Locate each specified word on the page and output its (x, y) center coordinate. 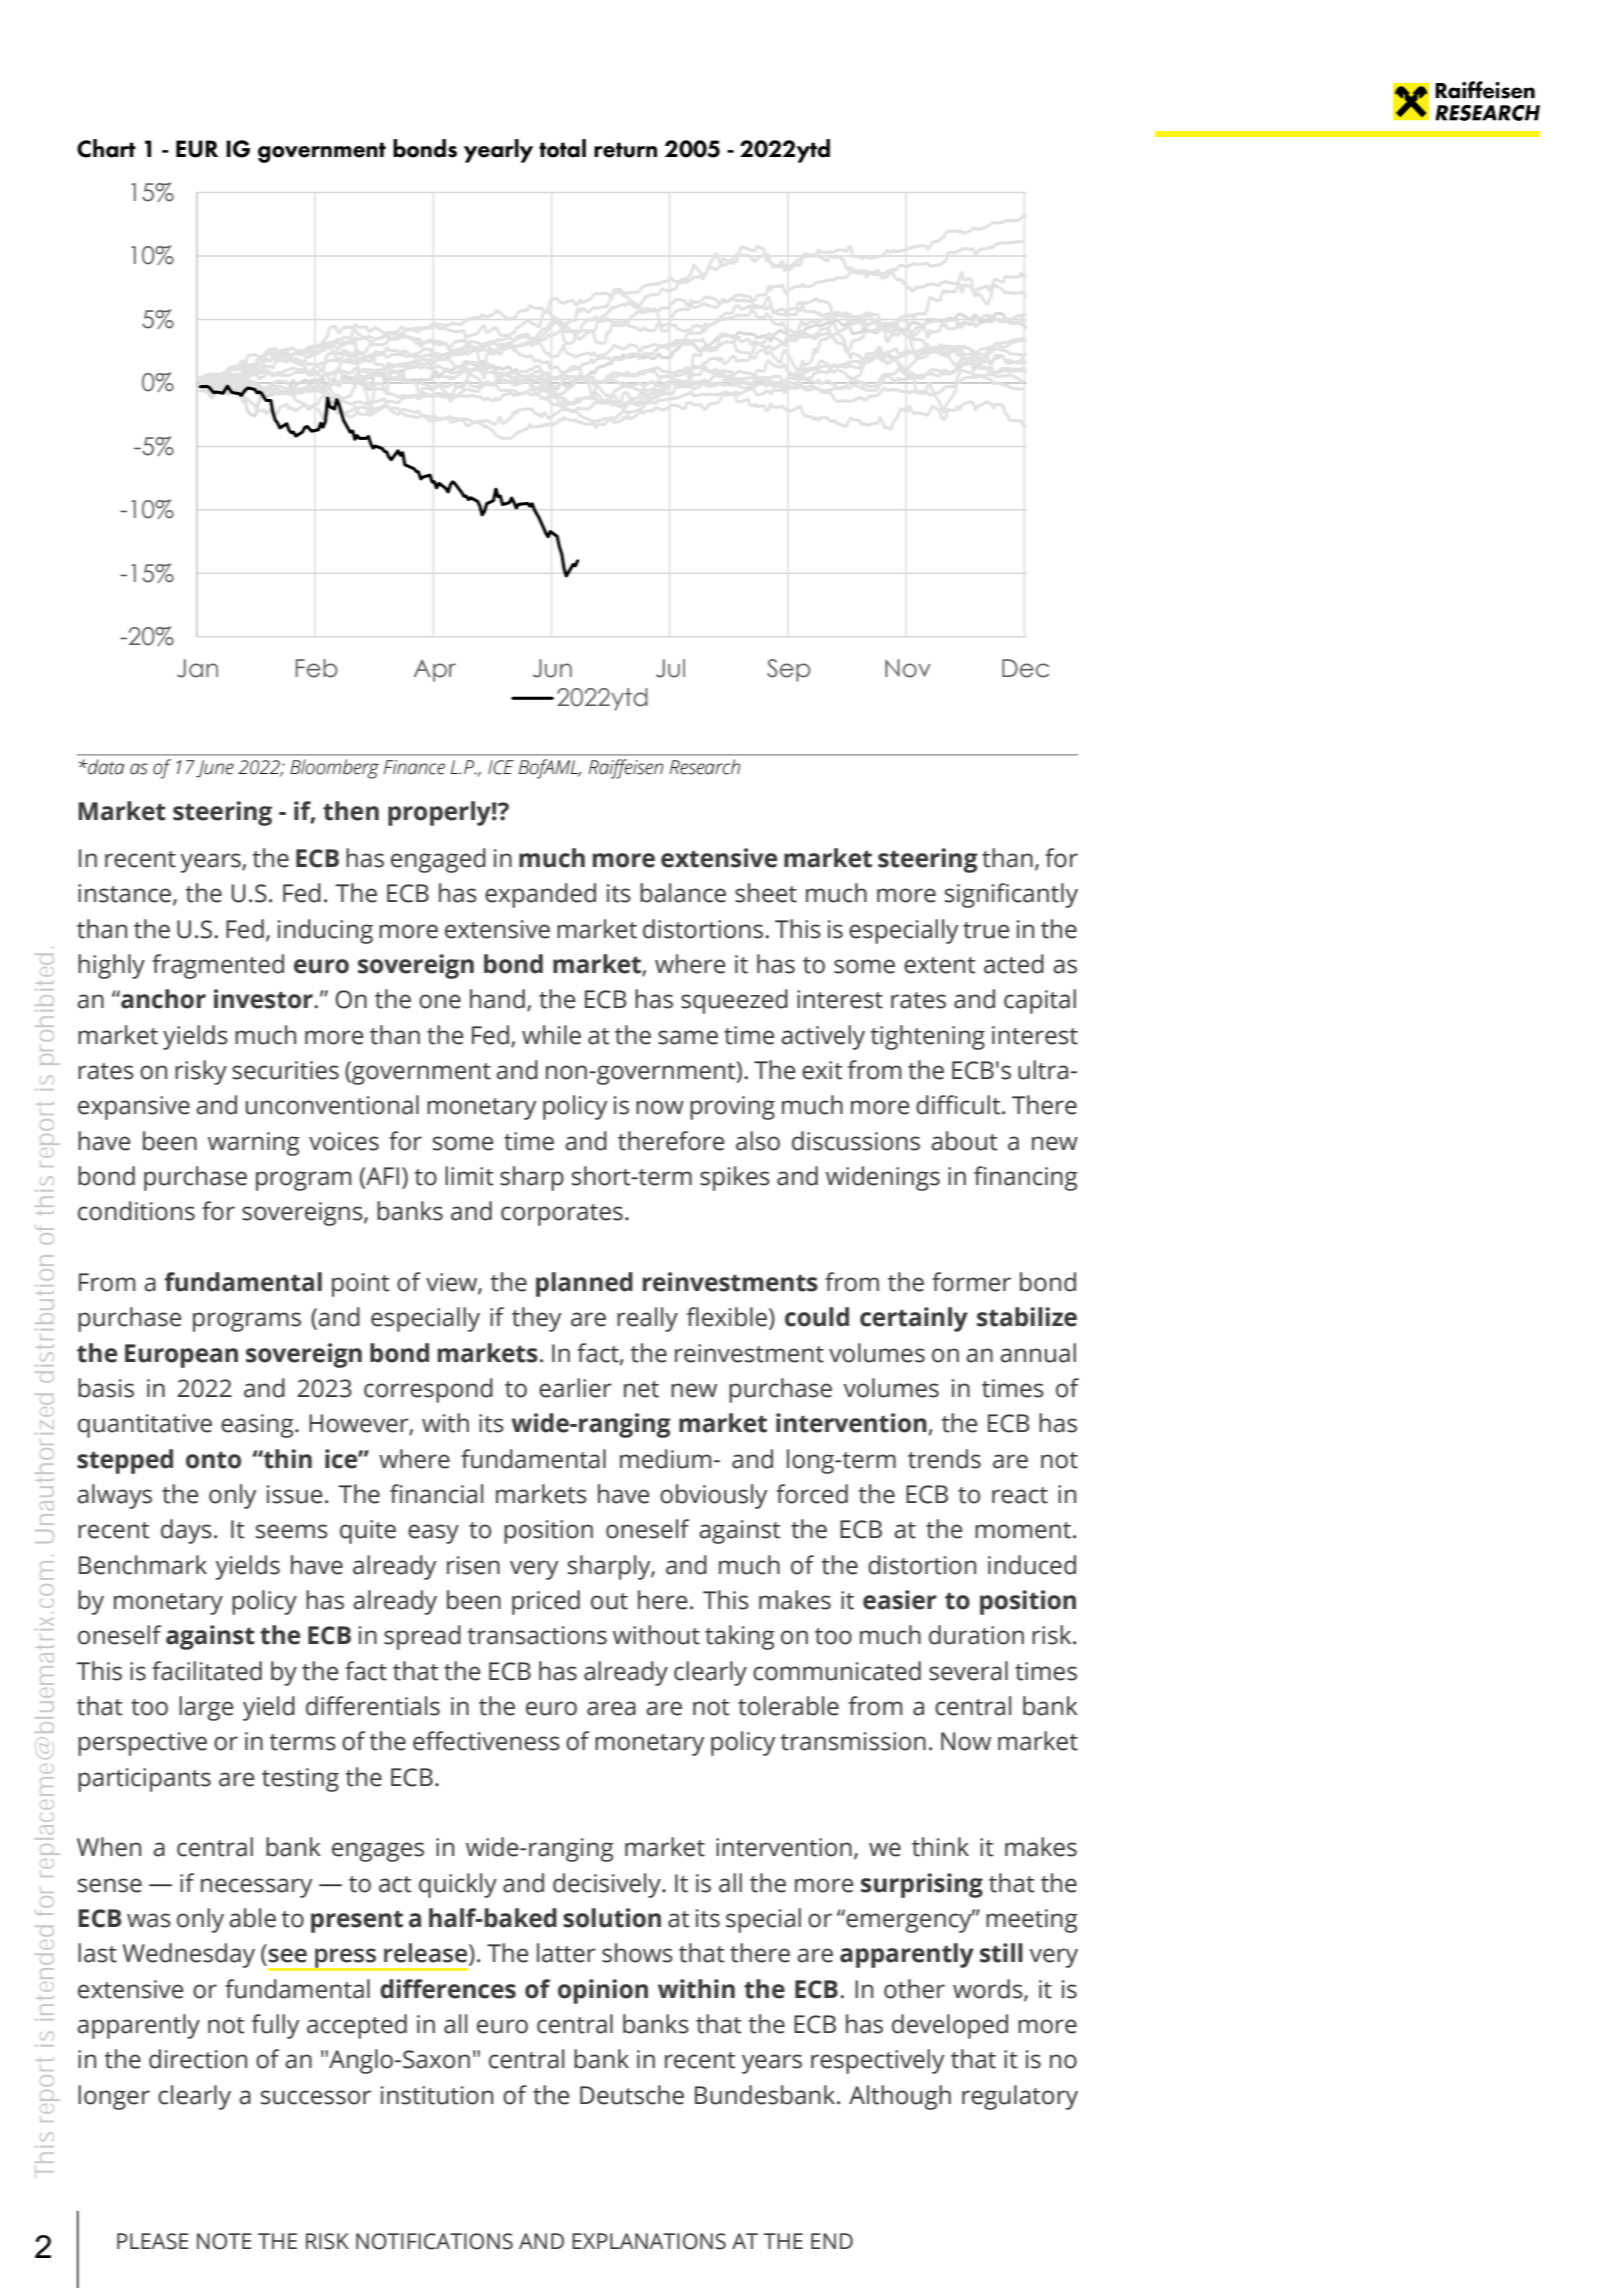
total (562, 148)
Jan (197, 668)
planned (584, 1284)
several (968, 1671)
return (625, 150)
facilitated (207, 1671)
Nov (908, 668)
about (964, 1141)
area (611, 1708)
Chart (106, 148)
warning (254, 1144)
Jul (670, 668)
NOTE (224, 2241)
